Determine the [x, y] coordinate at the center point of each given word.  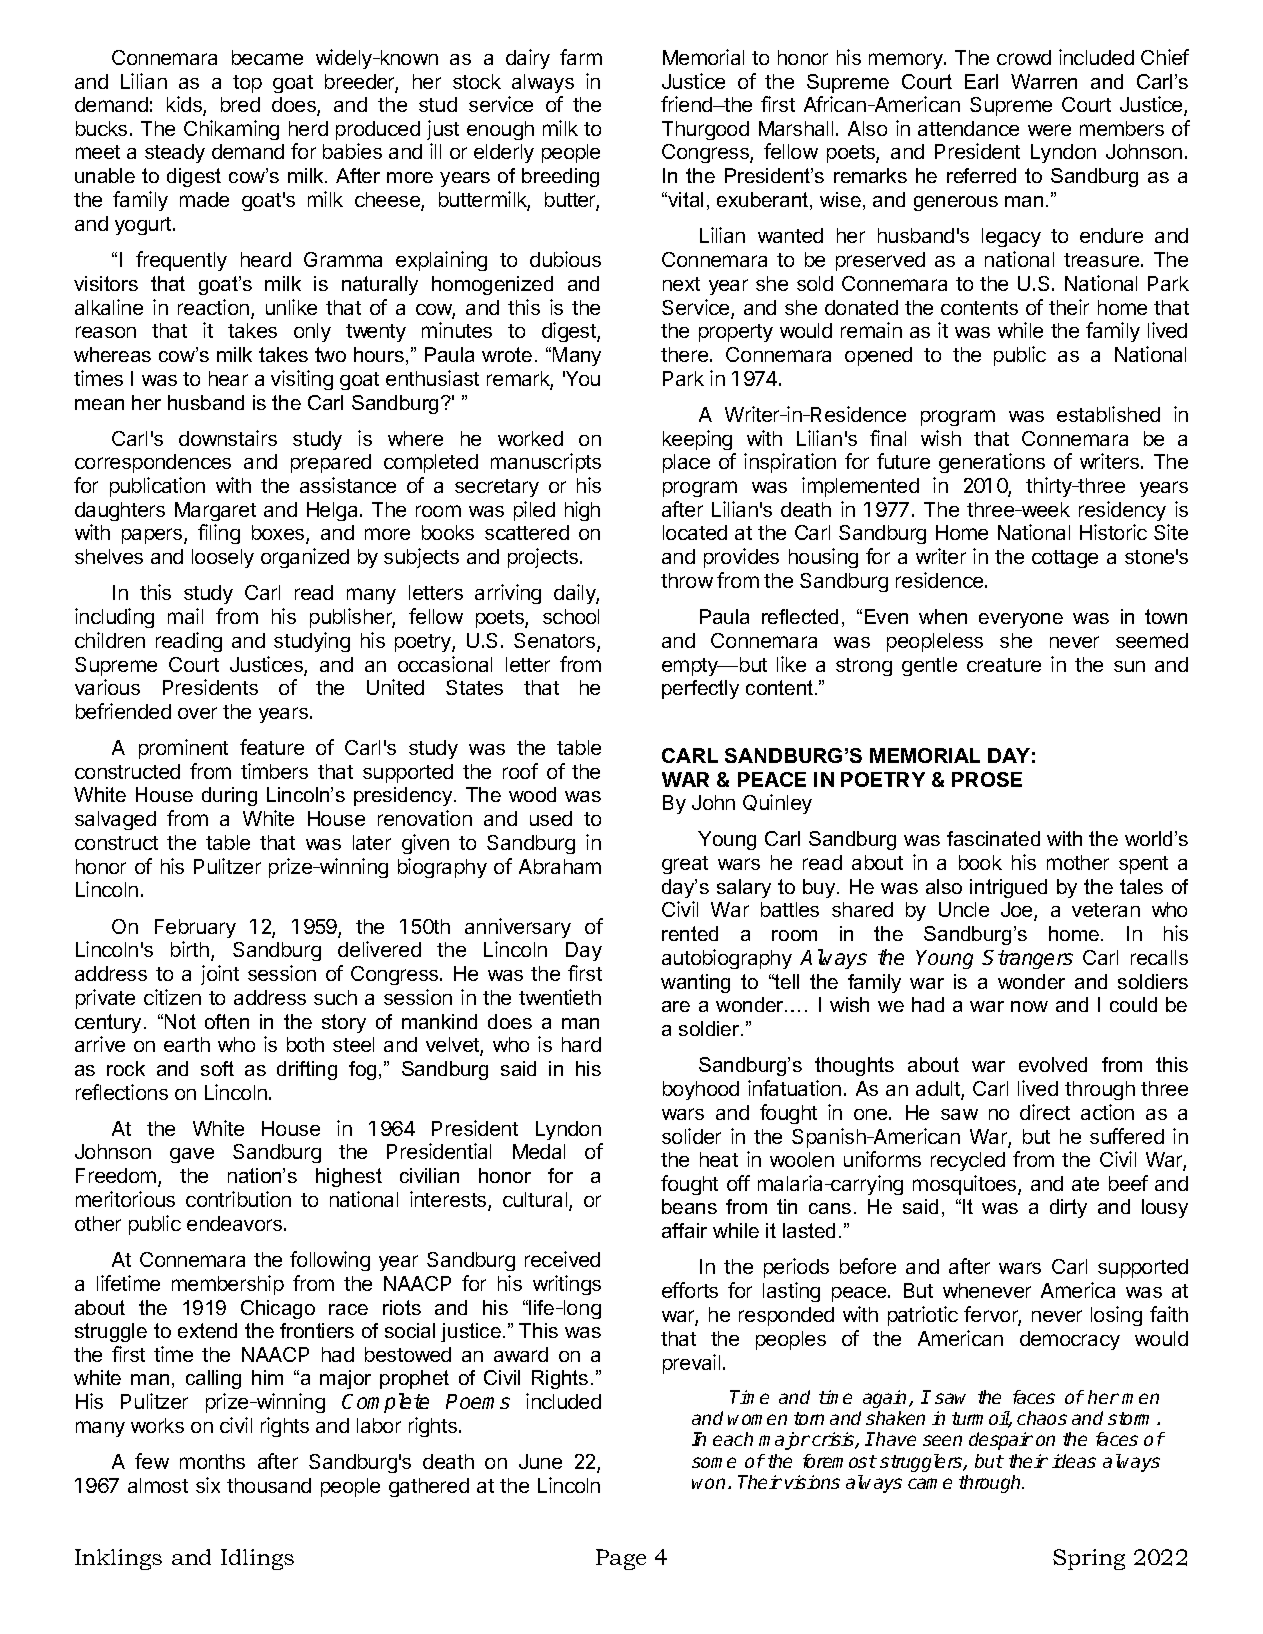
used [551, 818]
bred [240, 104]
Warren [1044, 81]
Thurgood [705, 130]
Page [621, 1559]
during [229, 796]
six [208, 1485]
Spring [1089, 1559]
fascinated [993, 838]
